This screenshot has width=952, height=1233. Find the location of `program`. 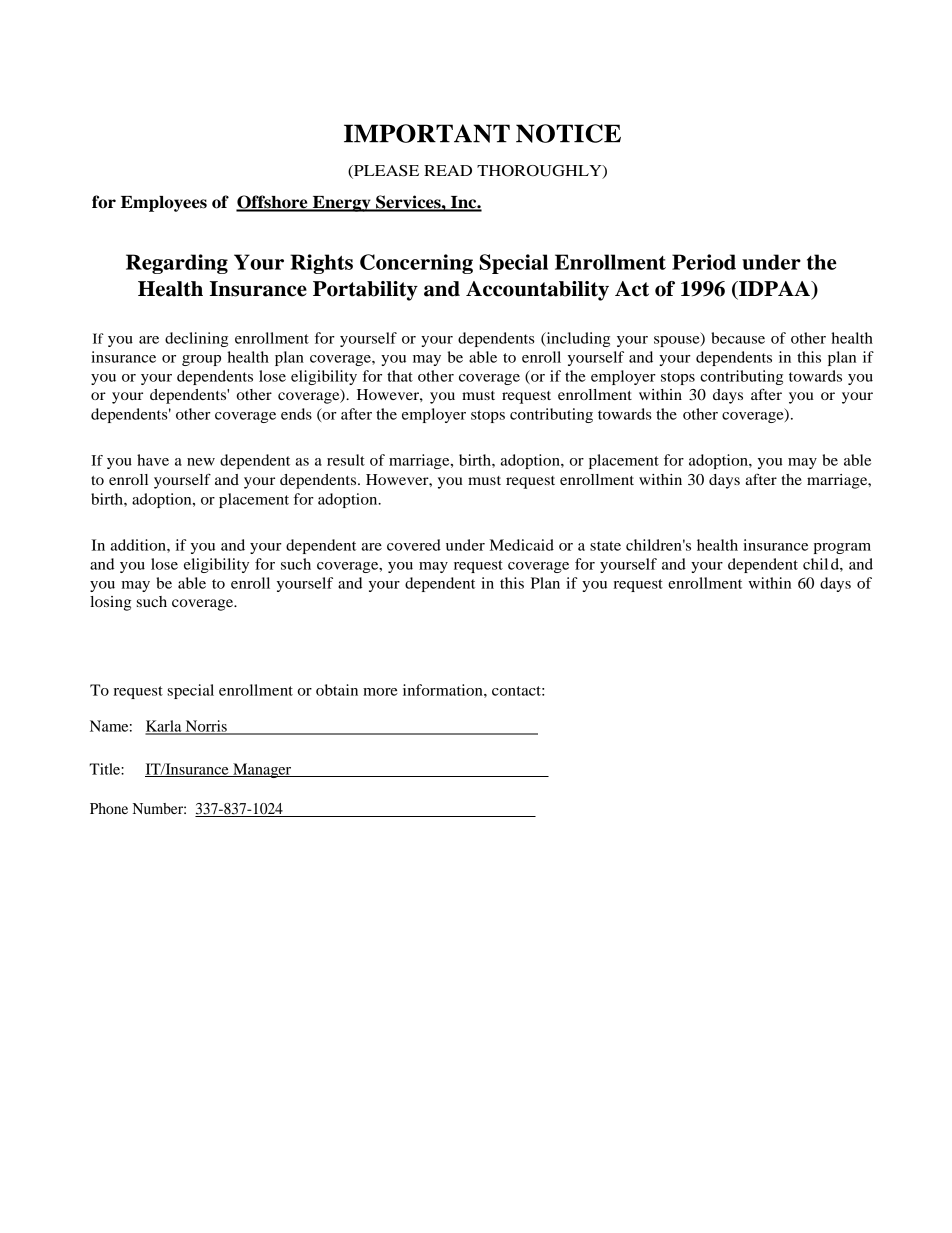

program is located at coordinates (842, 548).
